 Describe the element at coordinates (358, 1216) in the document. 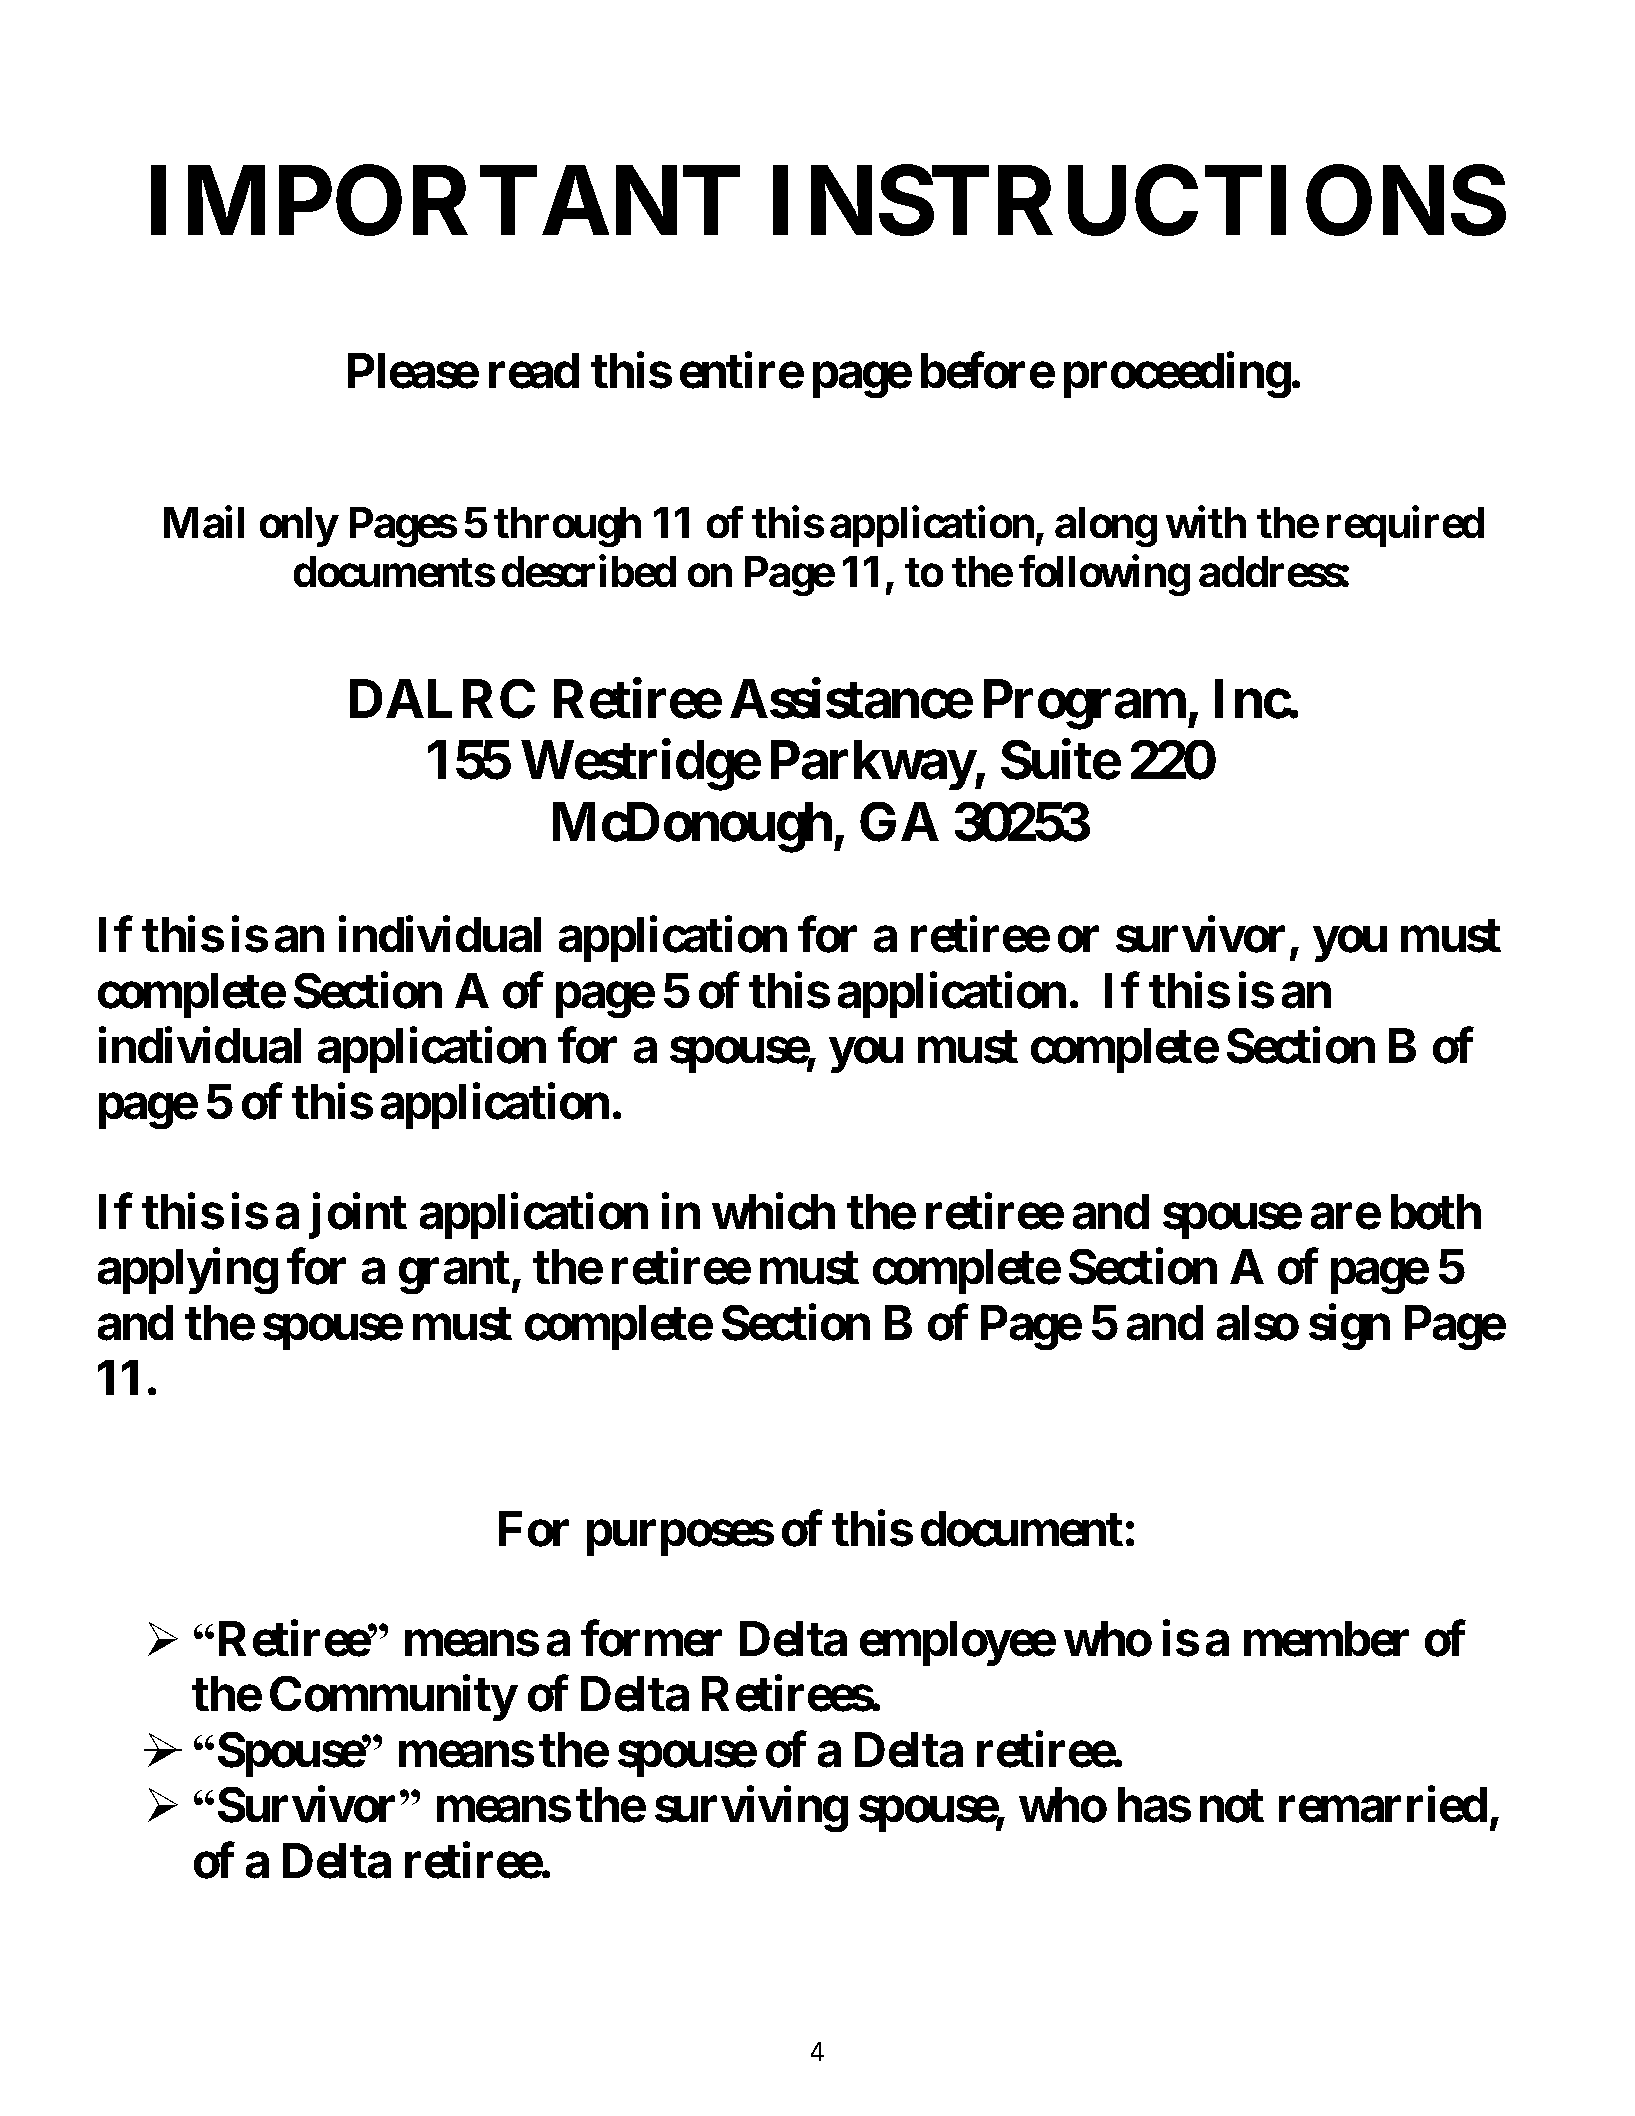

I see `joint` at that location.
